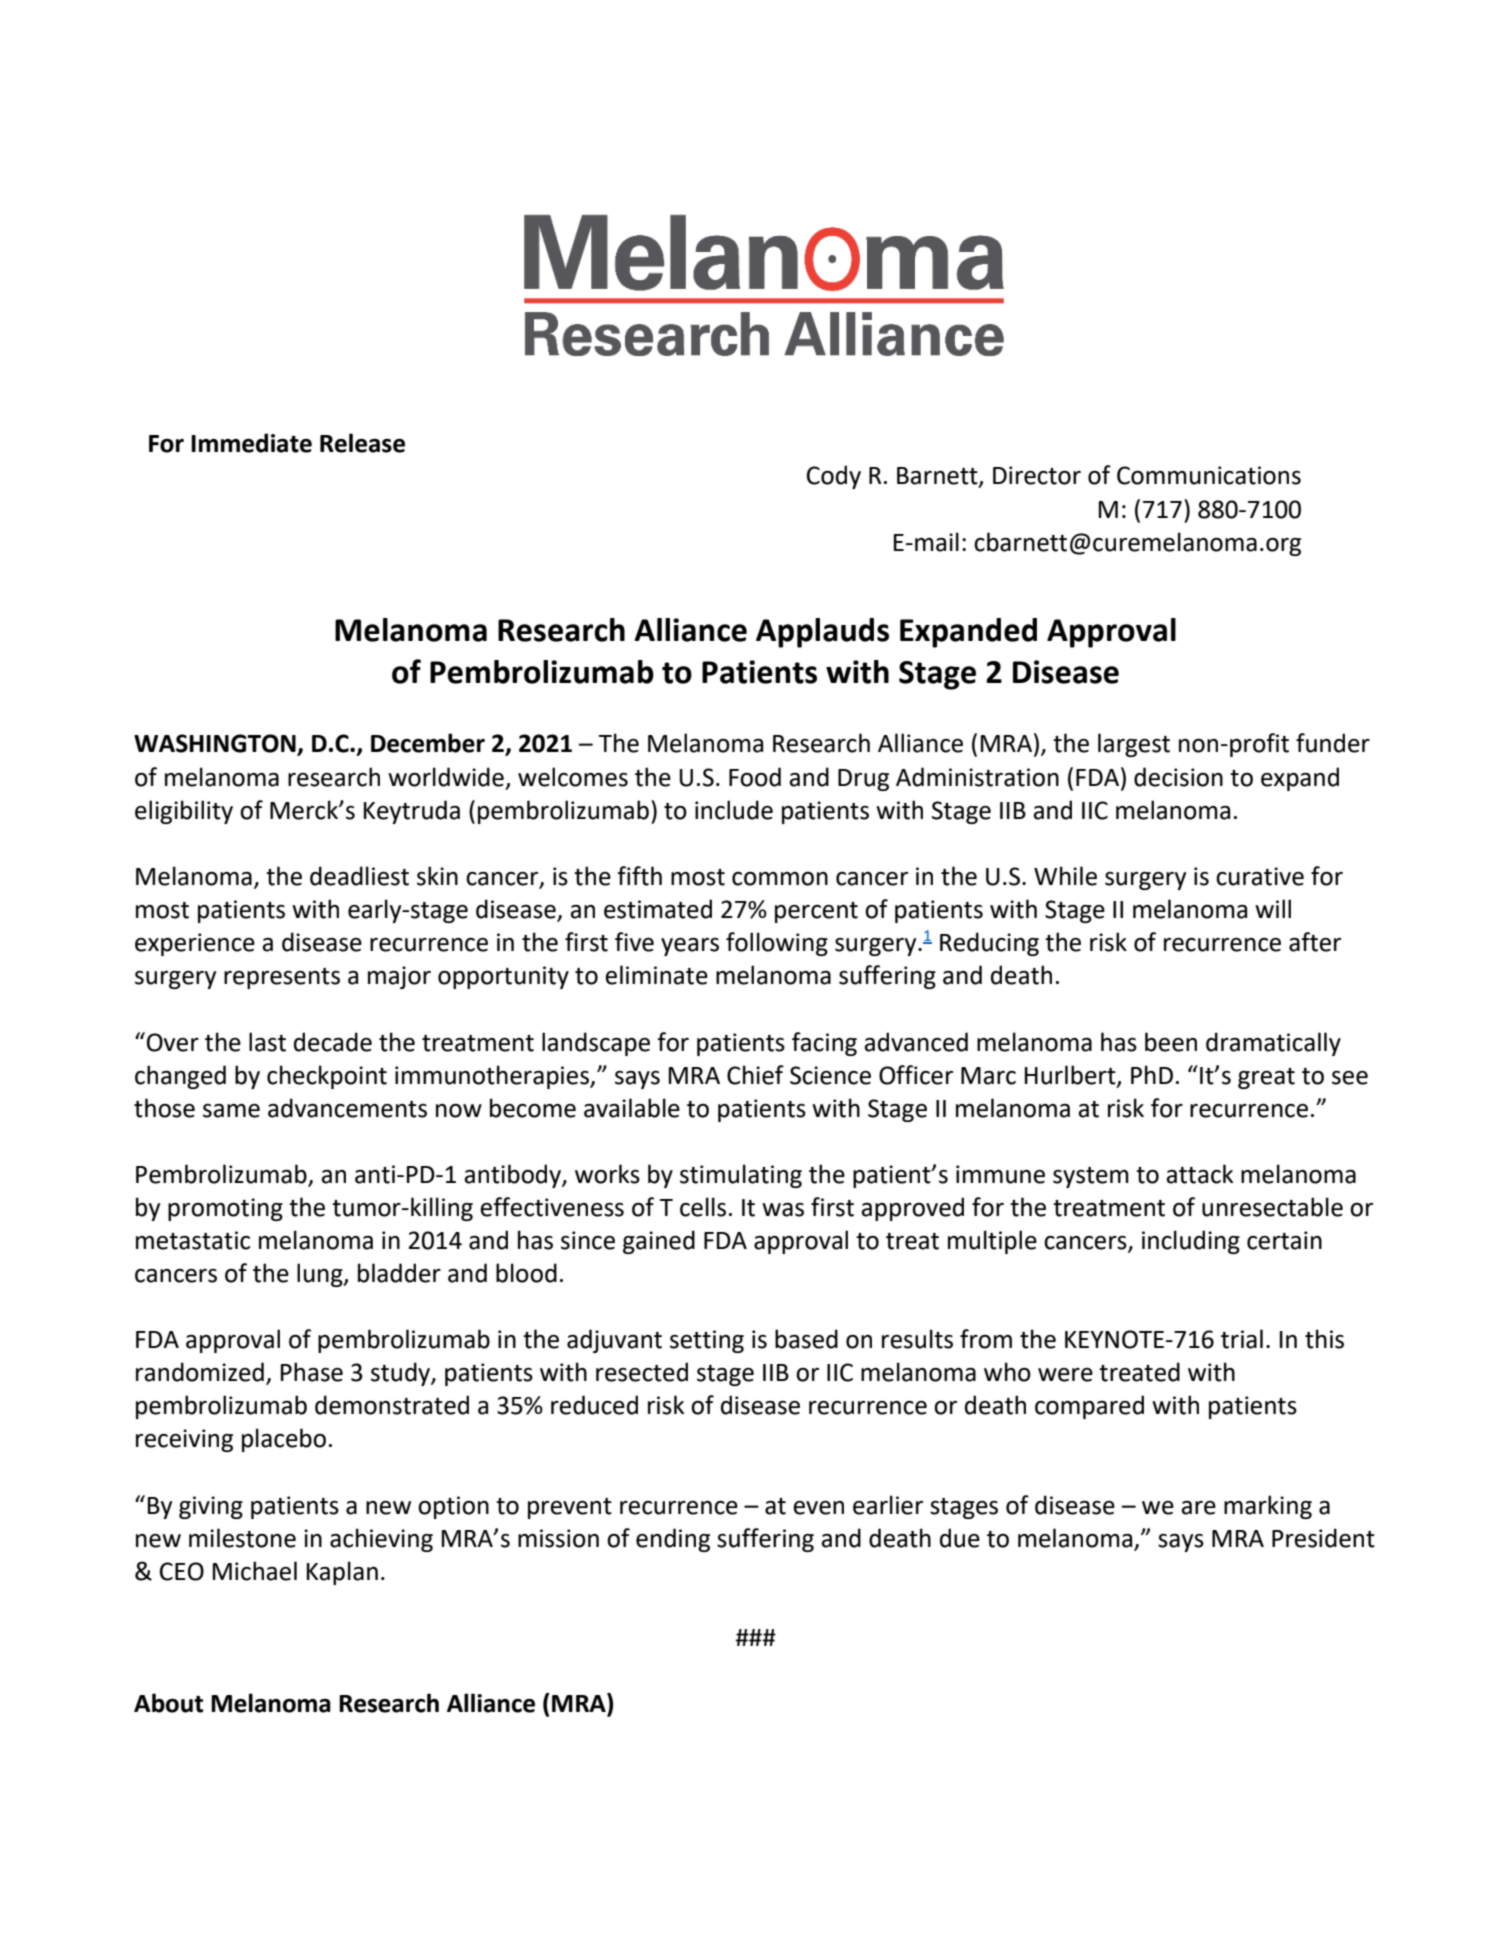 This image has width=1509, height=1952. Describe the element at coordinates (834, 477) in the image. I see `Cody` at that location.
